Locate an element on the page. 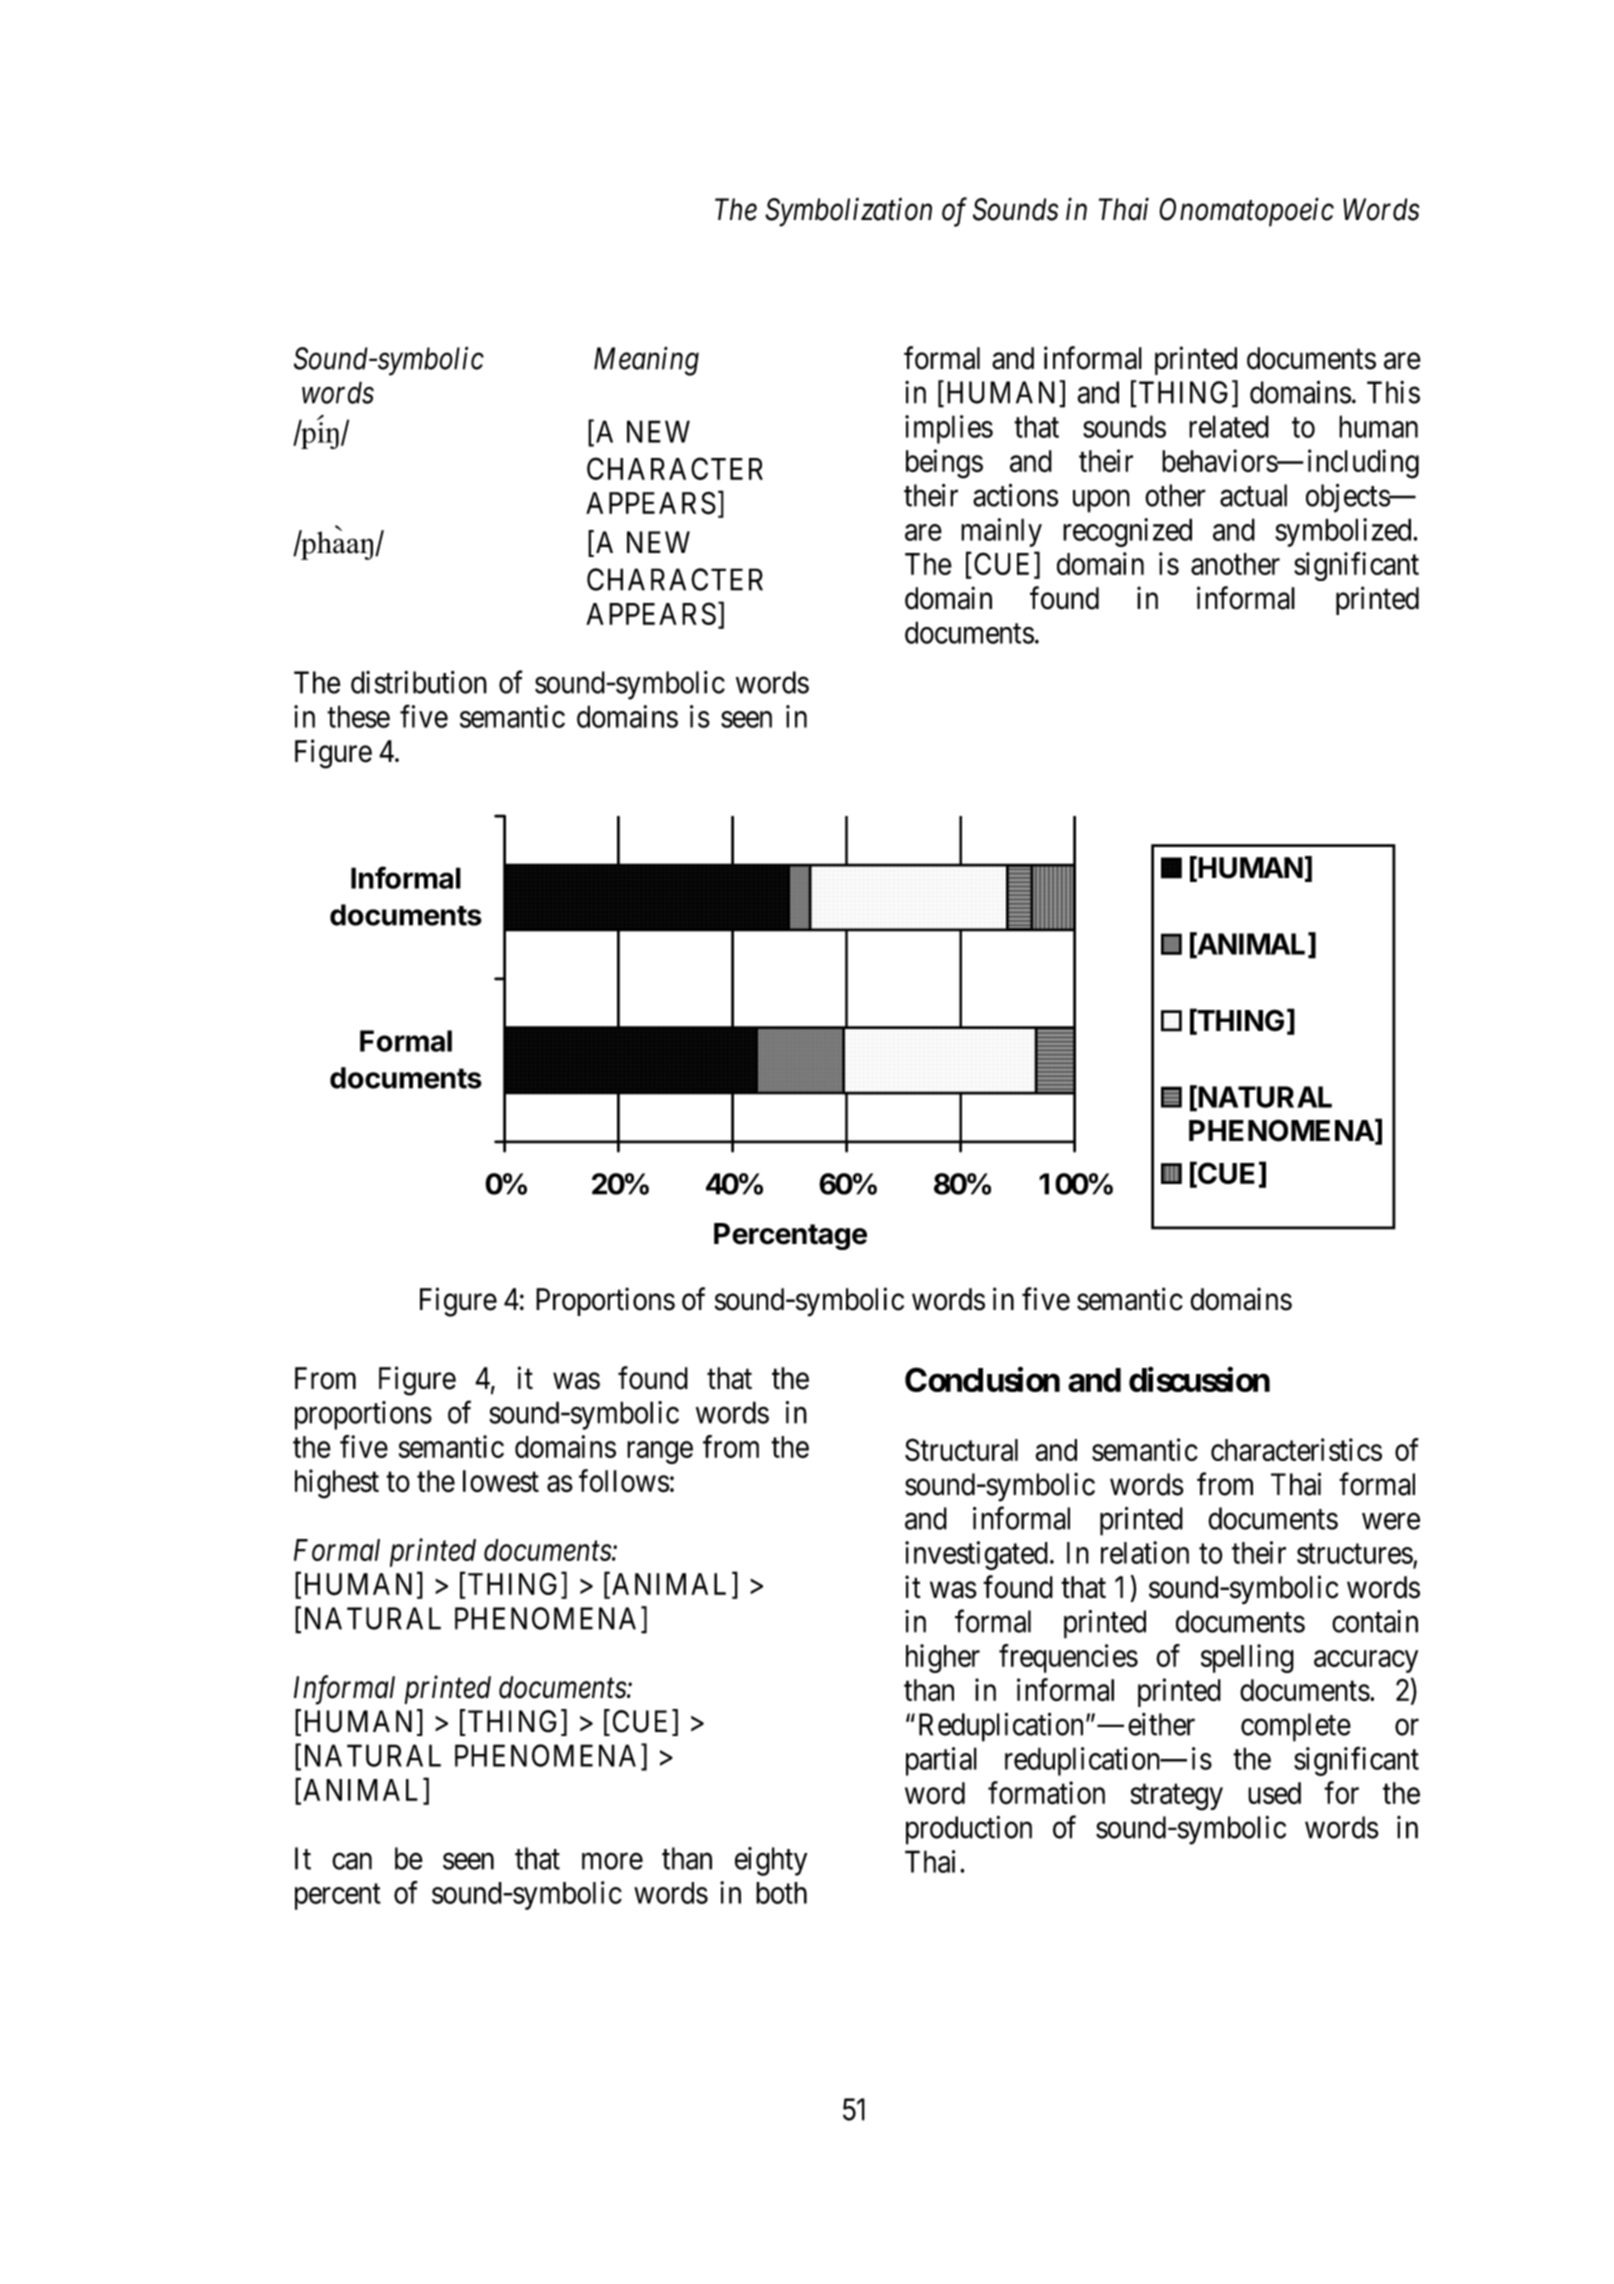 This image has height=2284, width=1614. eighty is located at coordinates (771, 1861).
